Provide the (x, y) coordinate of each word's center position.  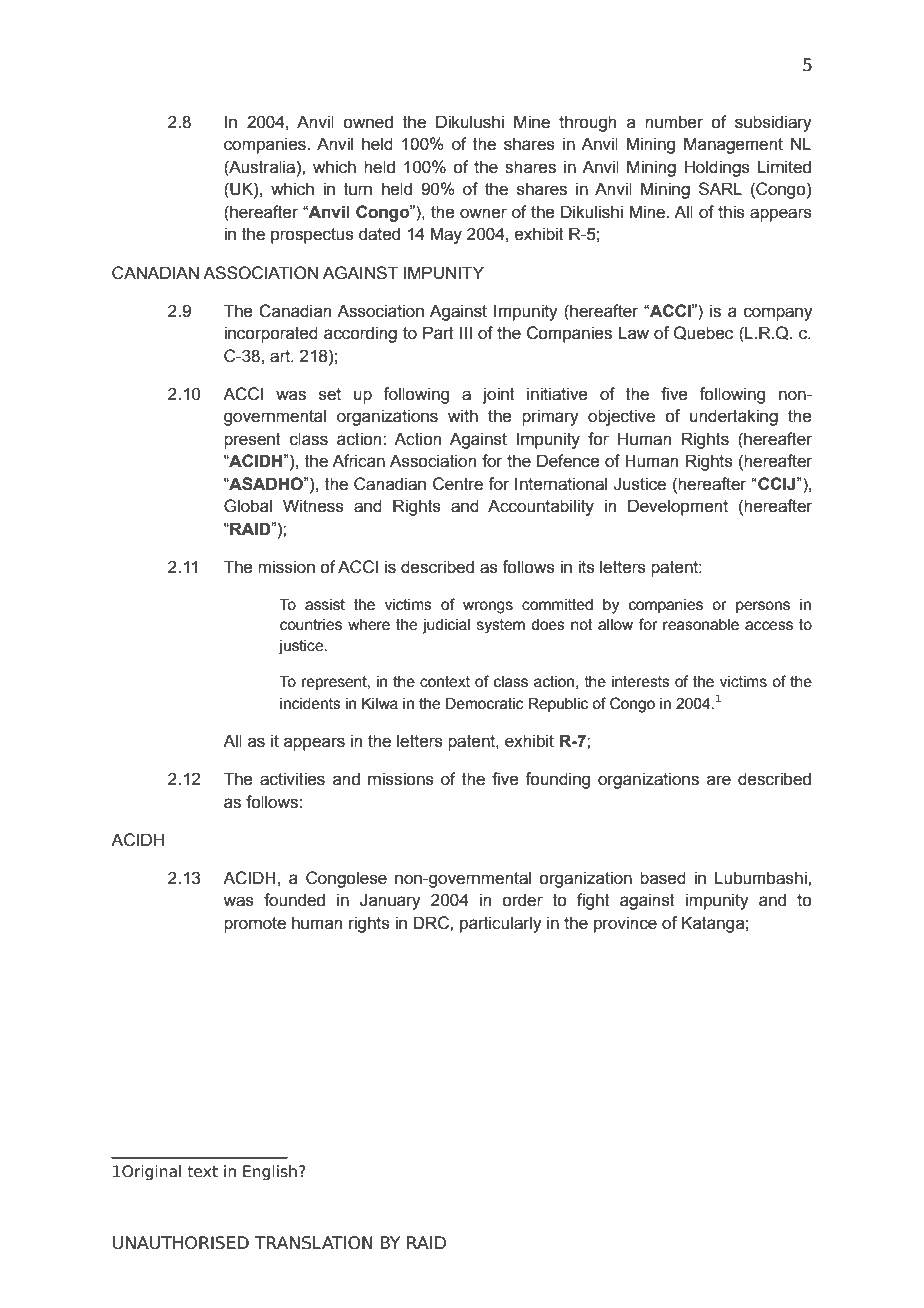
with (463, 416)
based (663, 878)
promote (255, 925)
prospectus (312, 236)
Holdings (717, 168)
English (270, 1172)
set (330, 394)
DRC (432, 923)
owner (483, 213)
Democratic (485, 703)
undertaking (734, 417)
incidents (310, 704)
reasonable (701, 625)
